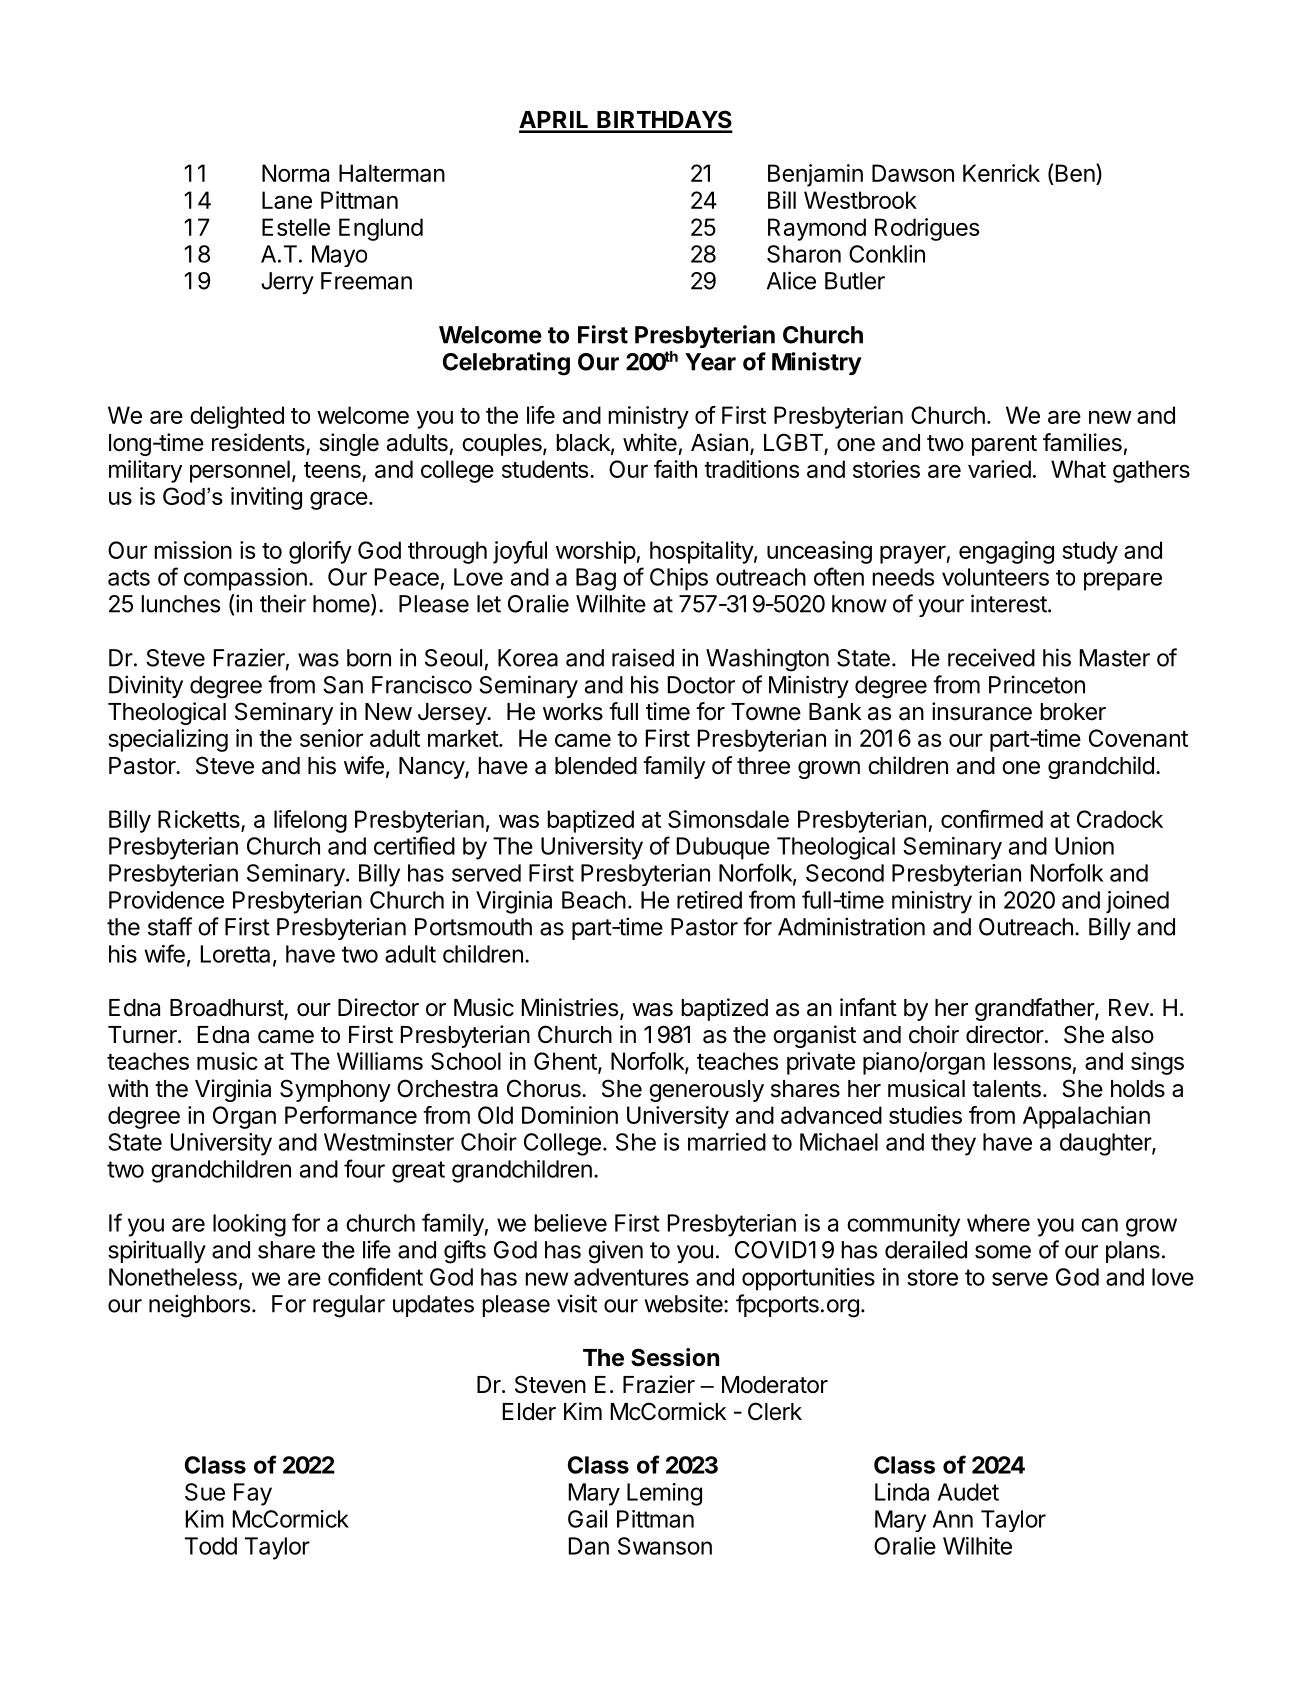  What do you see at coordinates (587, 1519) in the image?
I see `Gail` at bounding box center [587, 1519].
